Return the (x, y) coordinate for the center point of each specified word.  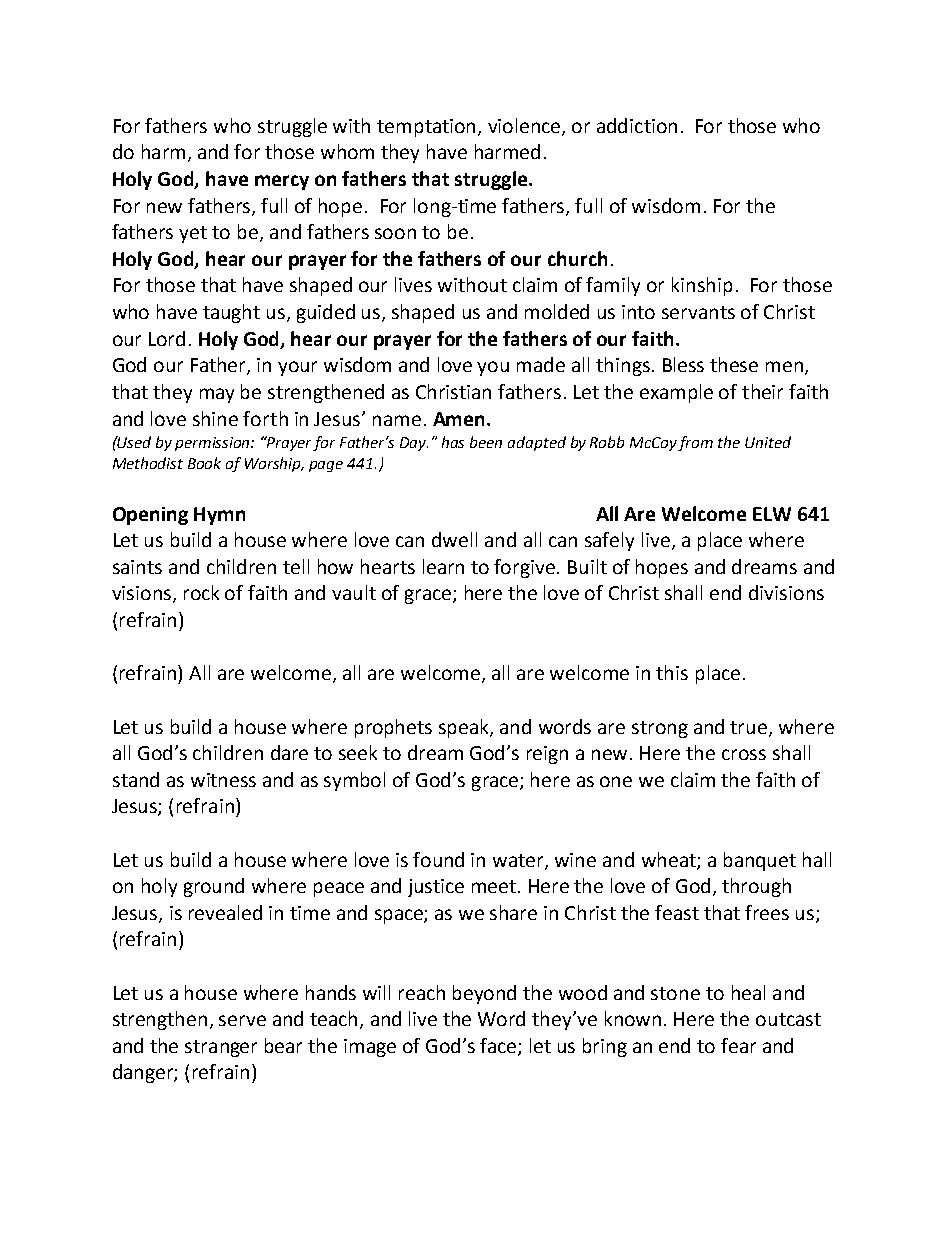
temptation (426, 128)
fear (738, 1045)
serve (242, 1020)
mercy (282, 182)
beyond (484, 994)
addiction (637, 125)
